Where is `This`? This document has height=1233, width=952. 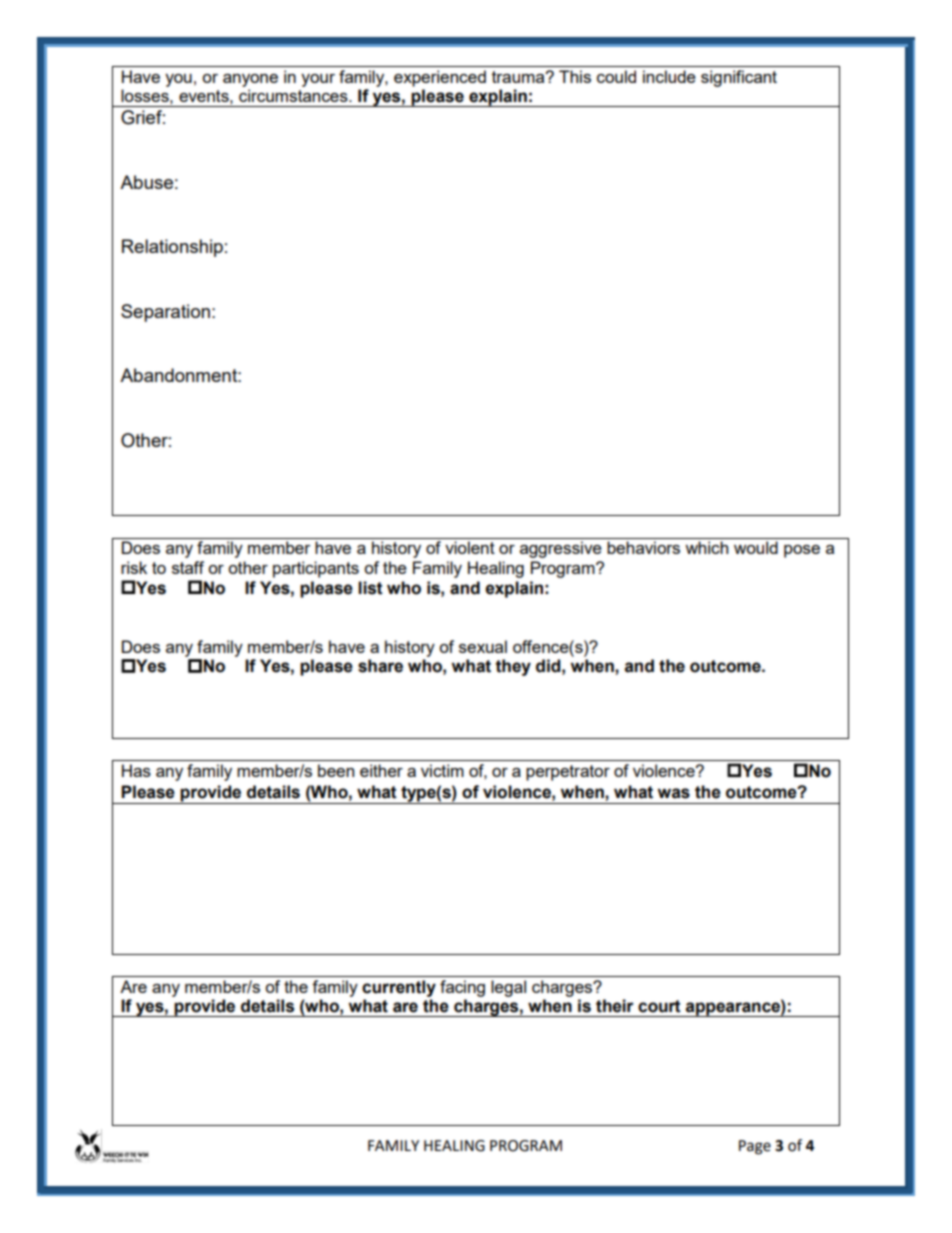 This is located at coordinates (575, 76).
